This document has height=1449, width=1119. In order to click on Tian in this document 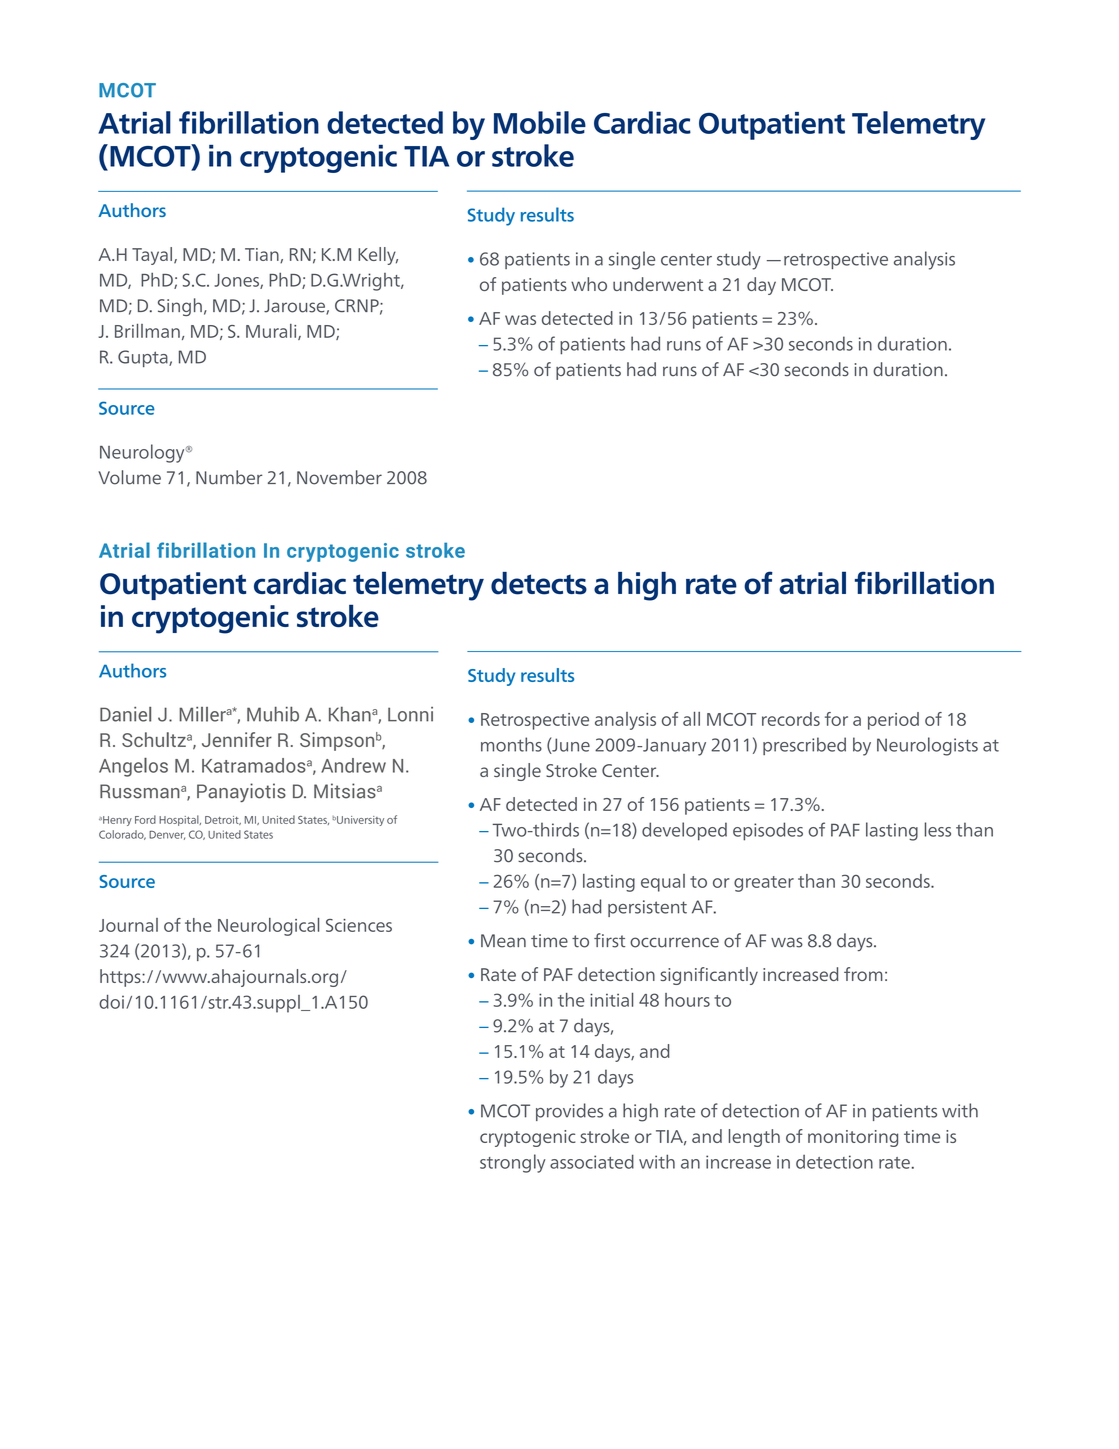, I will do `click(263, 255)`.
